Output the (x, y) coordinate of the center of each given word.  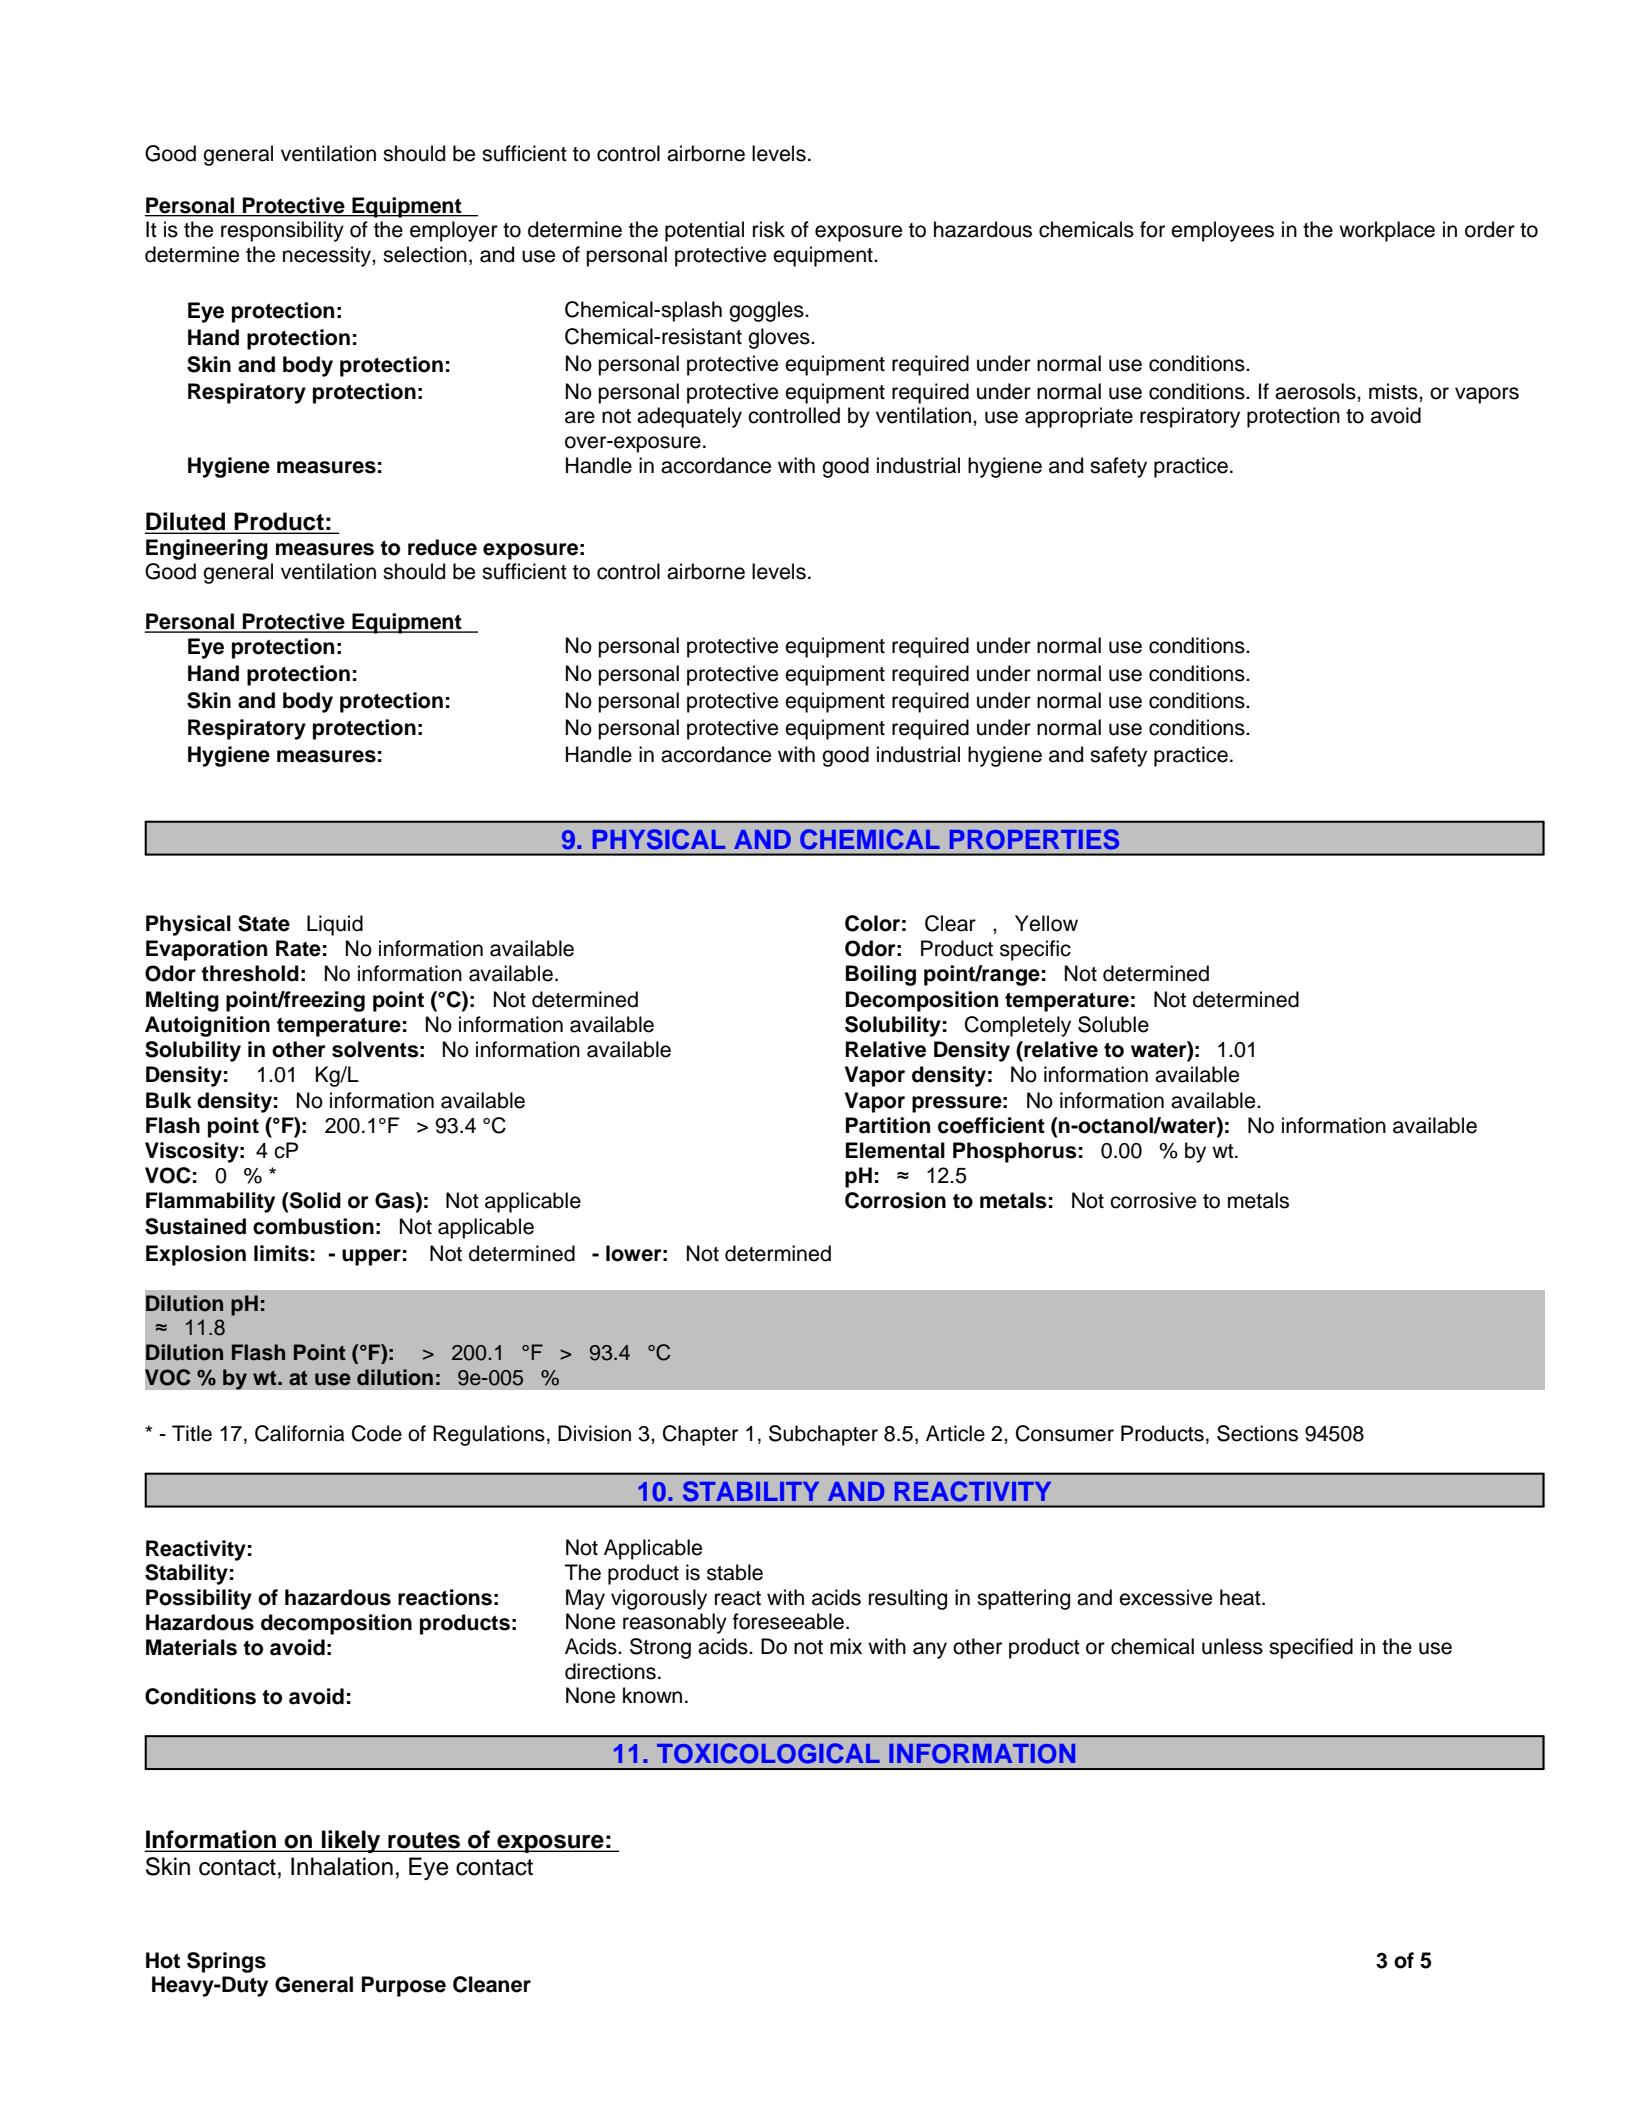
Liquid (335, 925)
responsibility (282, 231)
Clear (950, 923)
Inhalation (342, 1866)
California (300, 1433)
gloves (780, 338)
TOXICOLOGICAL (768, 1753)
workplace (1387, 231)
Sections (1257, 1433)
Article (955, 1433)
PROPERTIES (1034, 839)
